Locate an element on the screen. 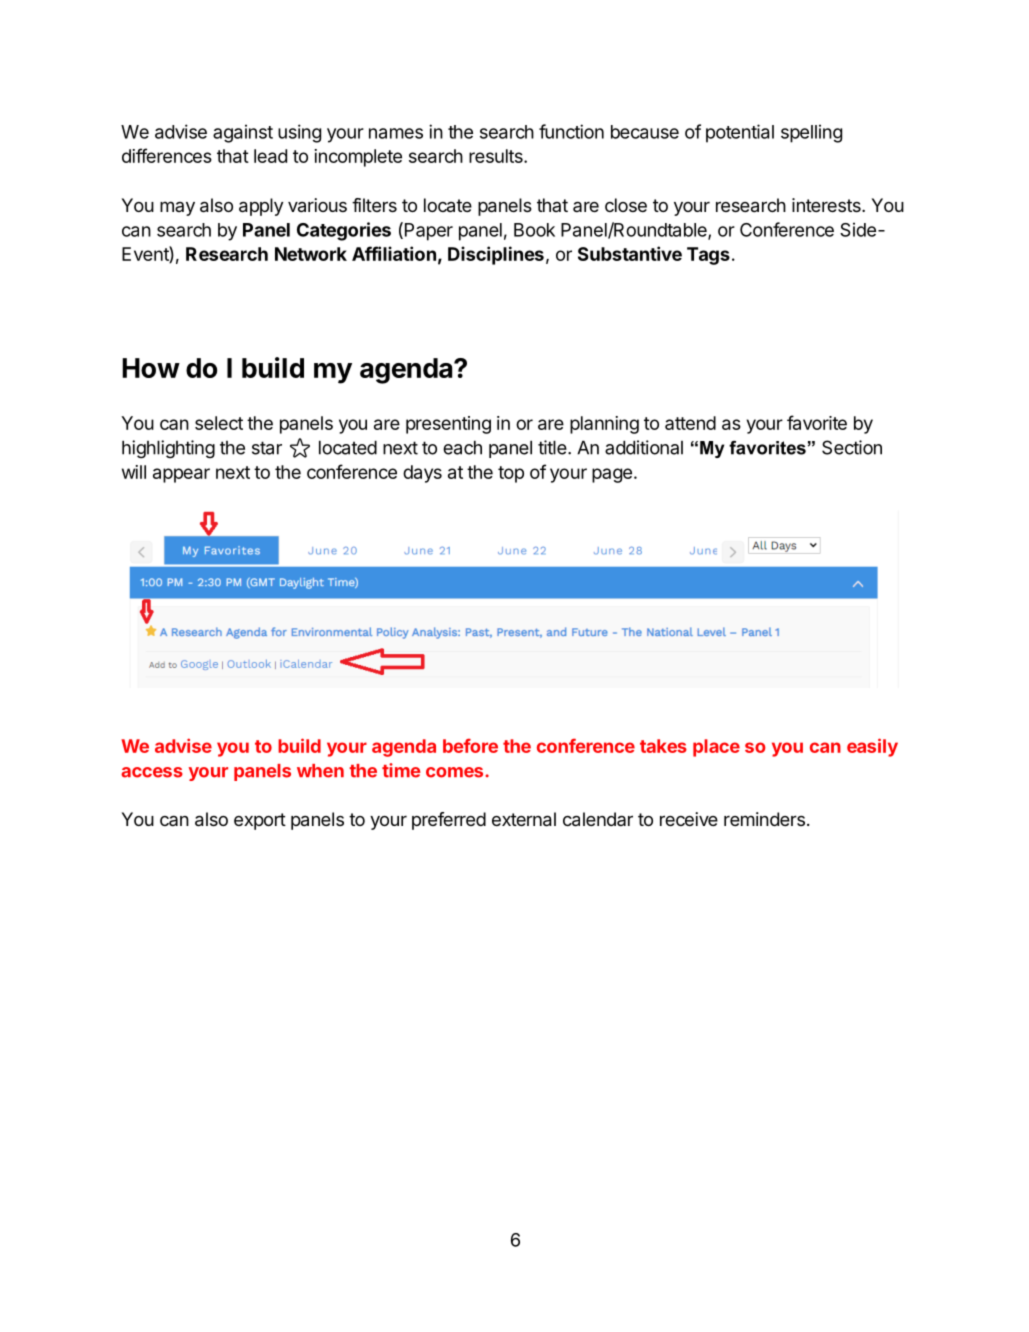  appear is located at coordinates (181, 475).
